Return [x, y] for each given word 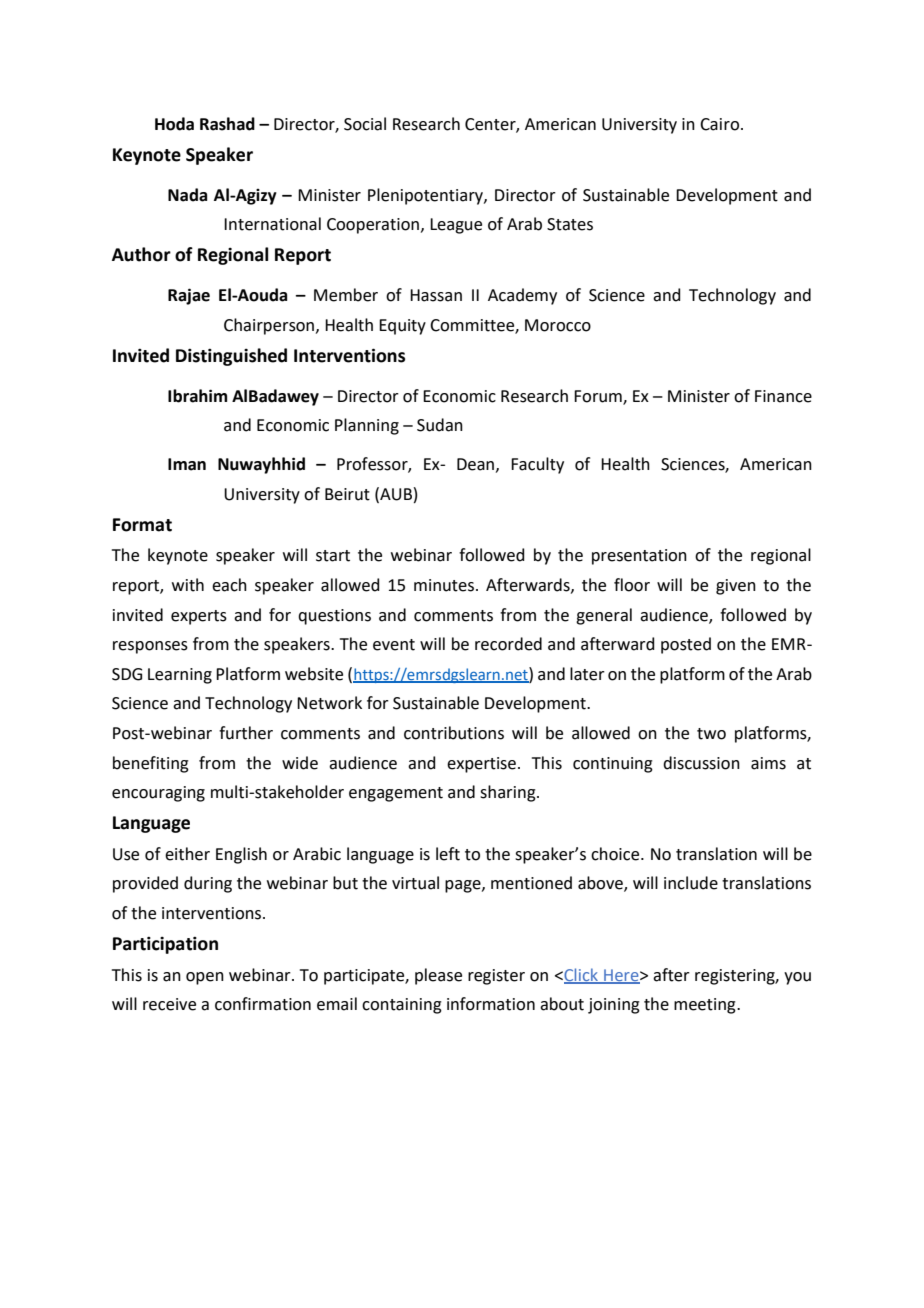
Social [365, 124]
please [438, 976]
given [736, 587]
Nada [187, 195]
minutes [445, 585]
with [188, 585]
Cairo [721, 124]
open [205, 978]
